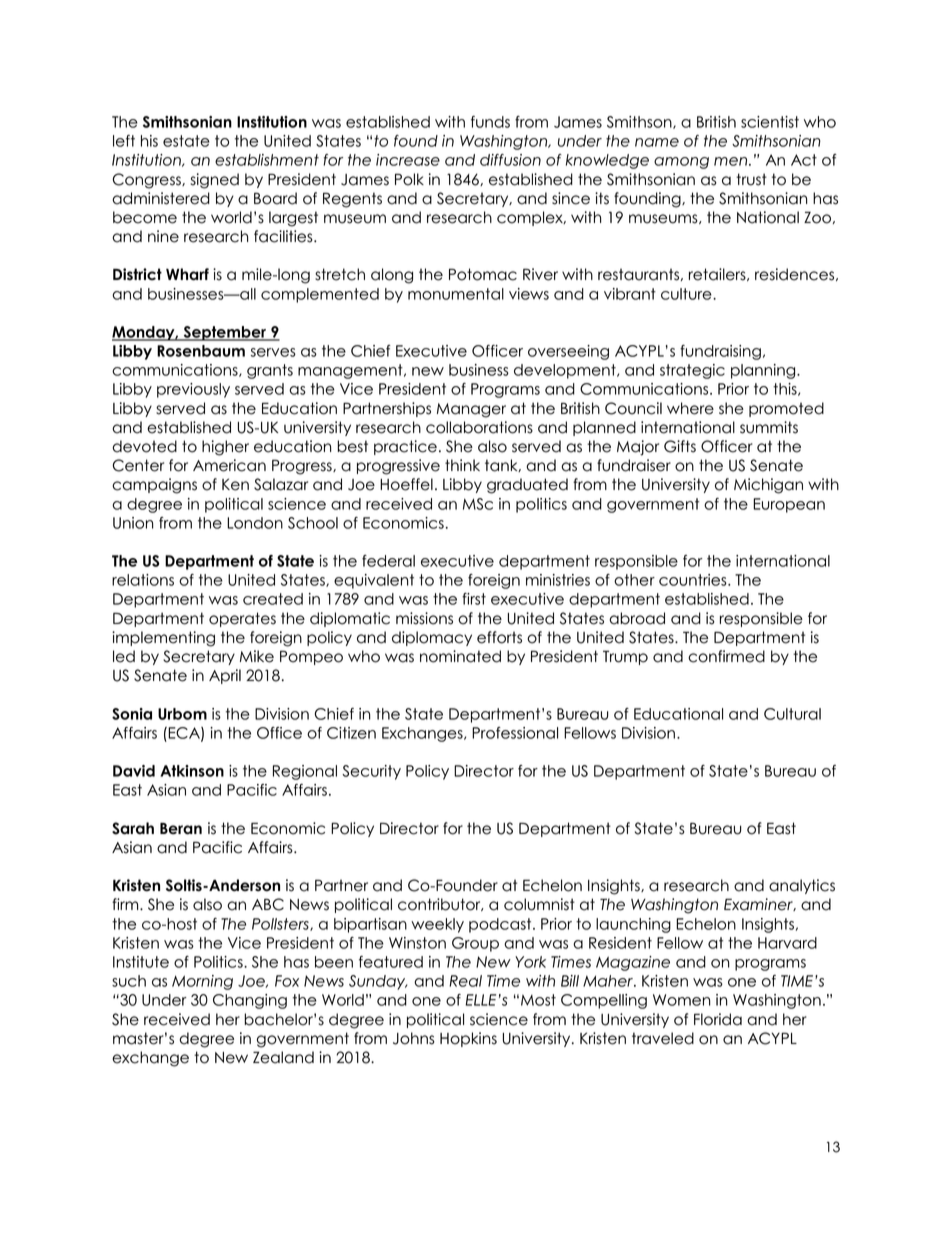 Image resolution: width=952 pixels, height=1233 pixels. What do you see at coordinates (751, 179) in the screenshot?
I see `trust` at bounding box center [751, 179].
